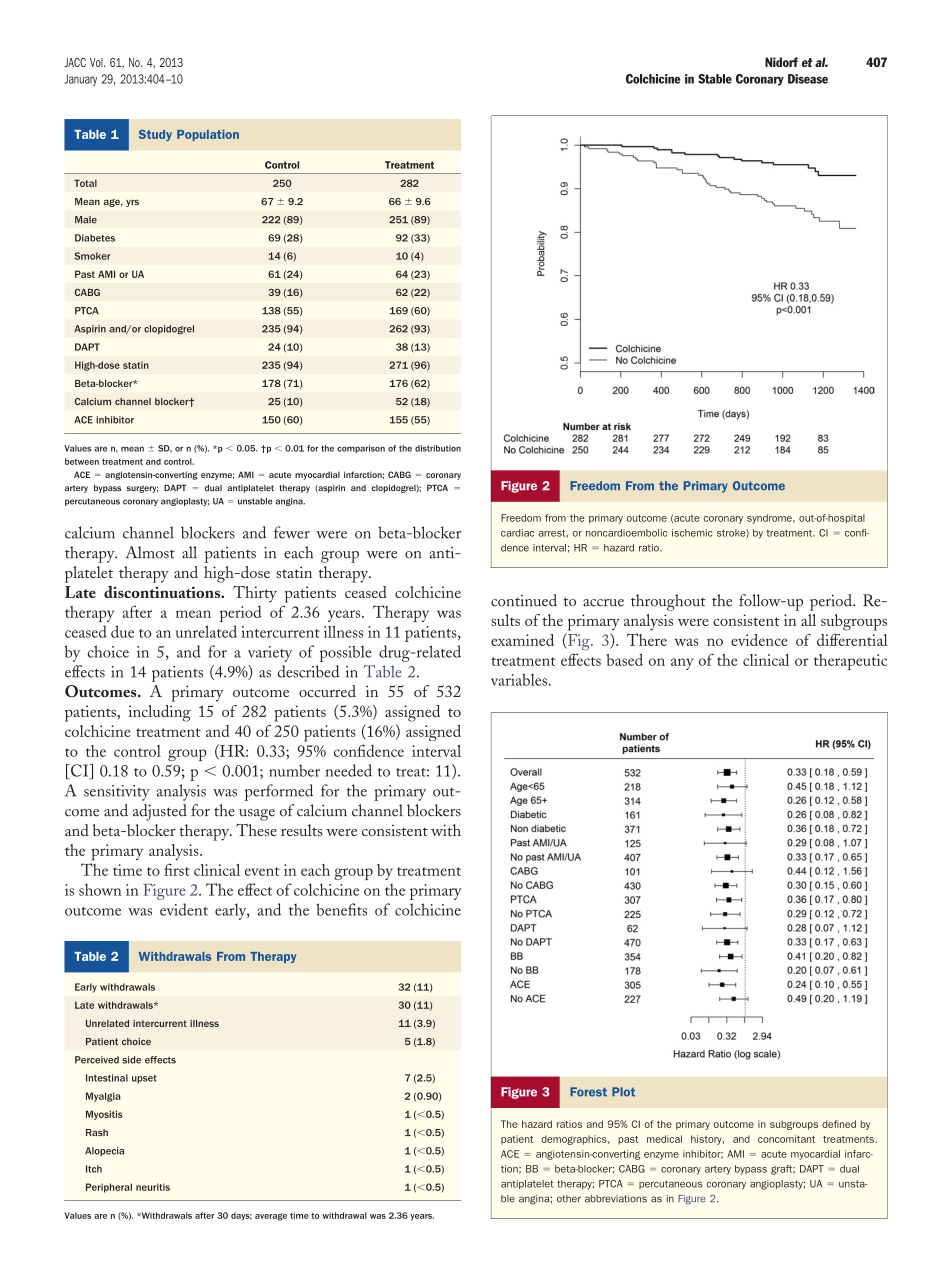  I want to click on throughout, so click(668, 602).
